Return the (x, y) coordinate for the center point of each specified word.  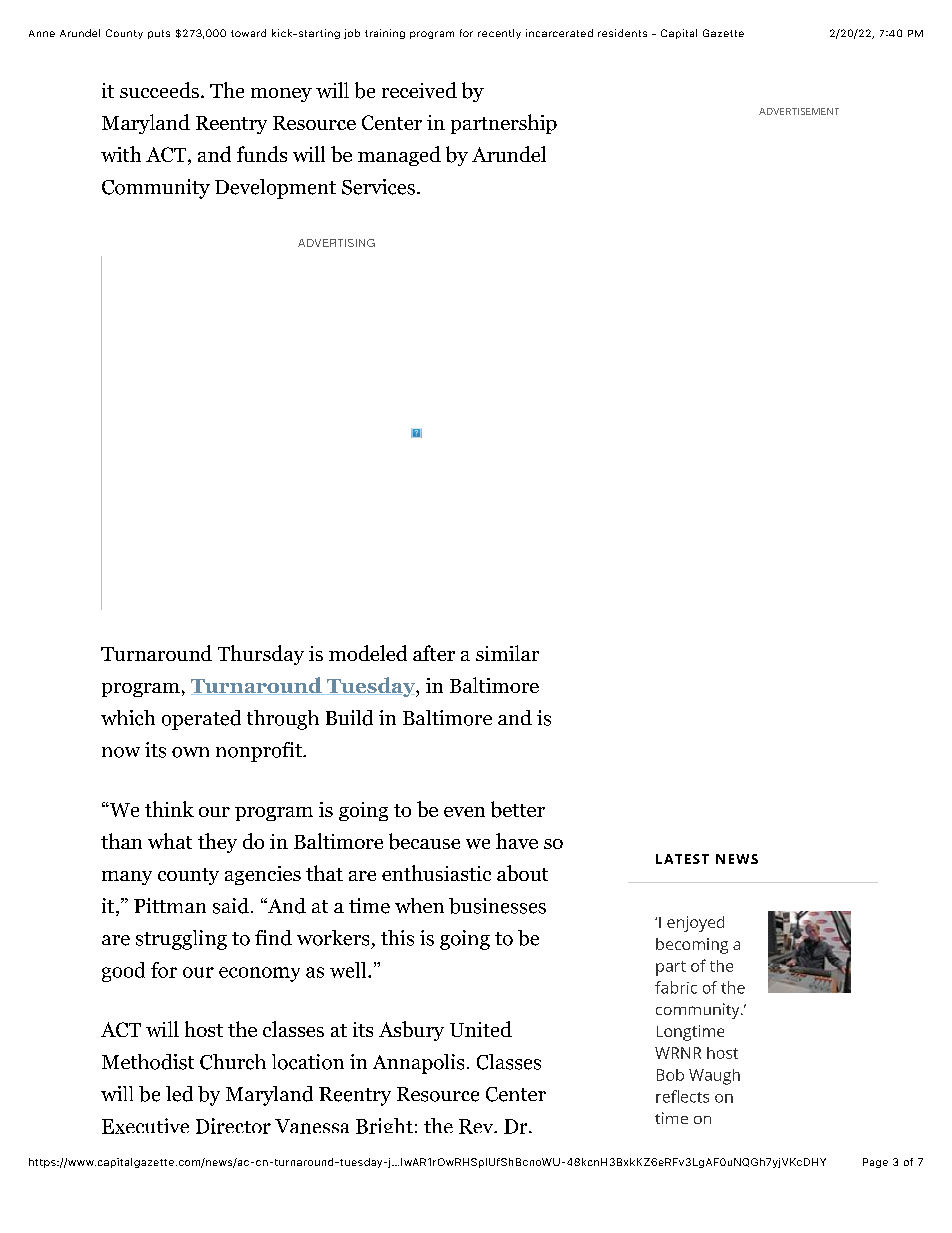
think (169, 809)
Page (875, 1163)
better (518, 809)
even (464, 812)
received (419, 90)
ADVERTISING (336, 243)
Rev (477, 1126)
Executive (145, 1126)
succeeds (159, 90)
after (434, 653)
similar (507, 653)
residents (622, 33)
